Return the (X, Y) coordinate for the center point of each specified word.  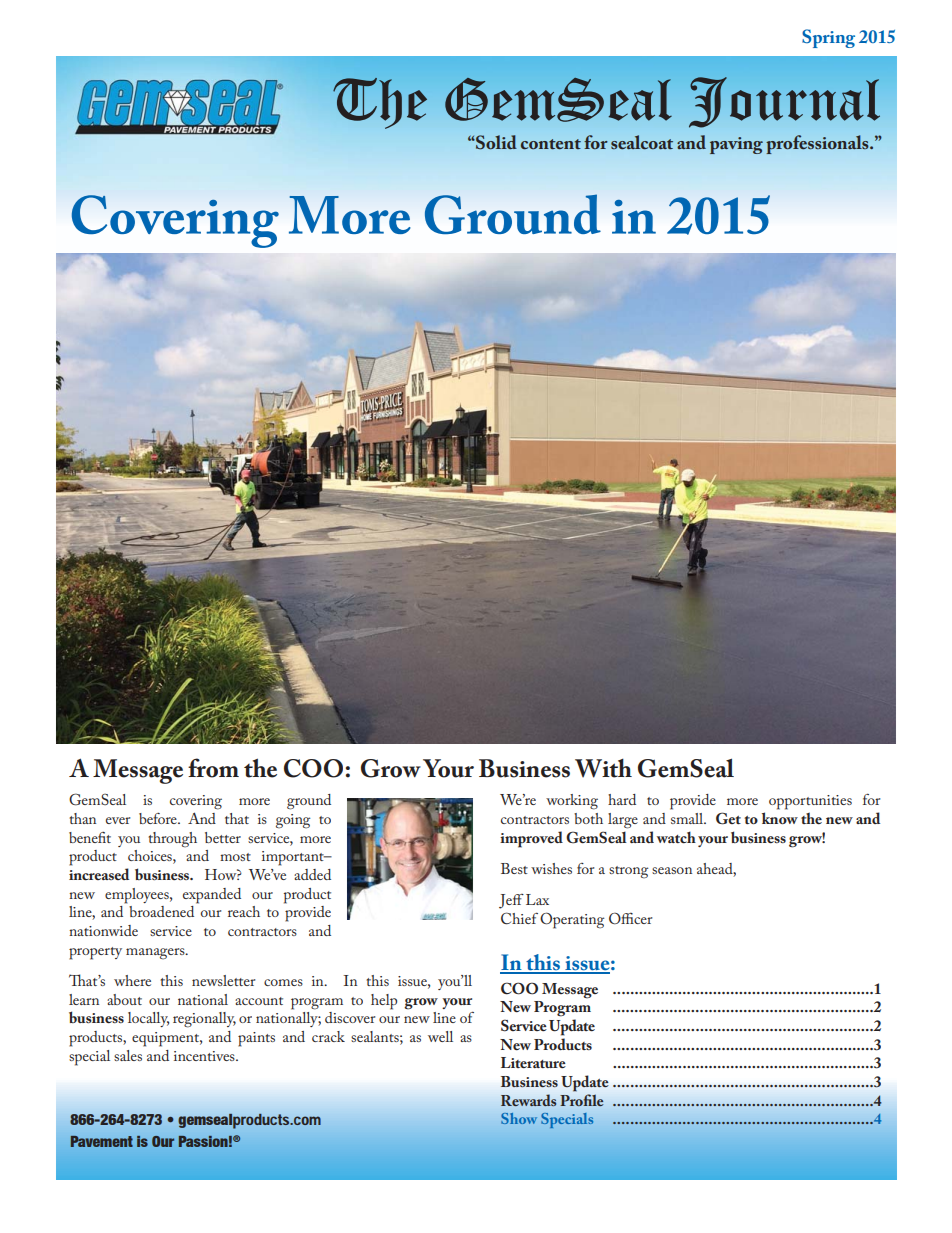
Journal (784, 102)
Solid (495, 142)
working (572, 802)
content (551, 144)
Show (519, 1118)
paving (736, 145)
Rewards (528, 1100)
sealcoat (642, 142)
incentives (205, 1056)
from (213, 768)
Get (728, 818)
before (159, 818)
